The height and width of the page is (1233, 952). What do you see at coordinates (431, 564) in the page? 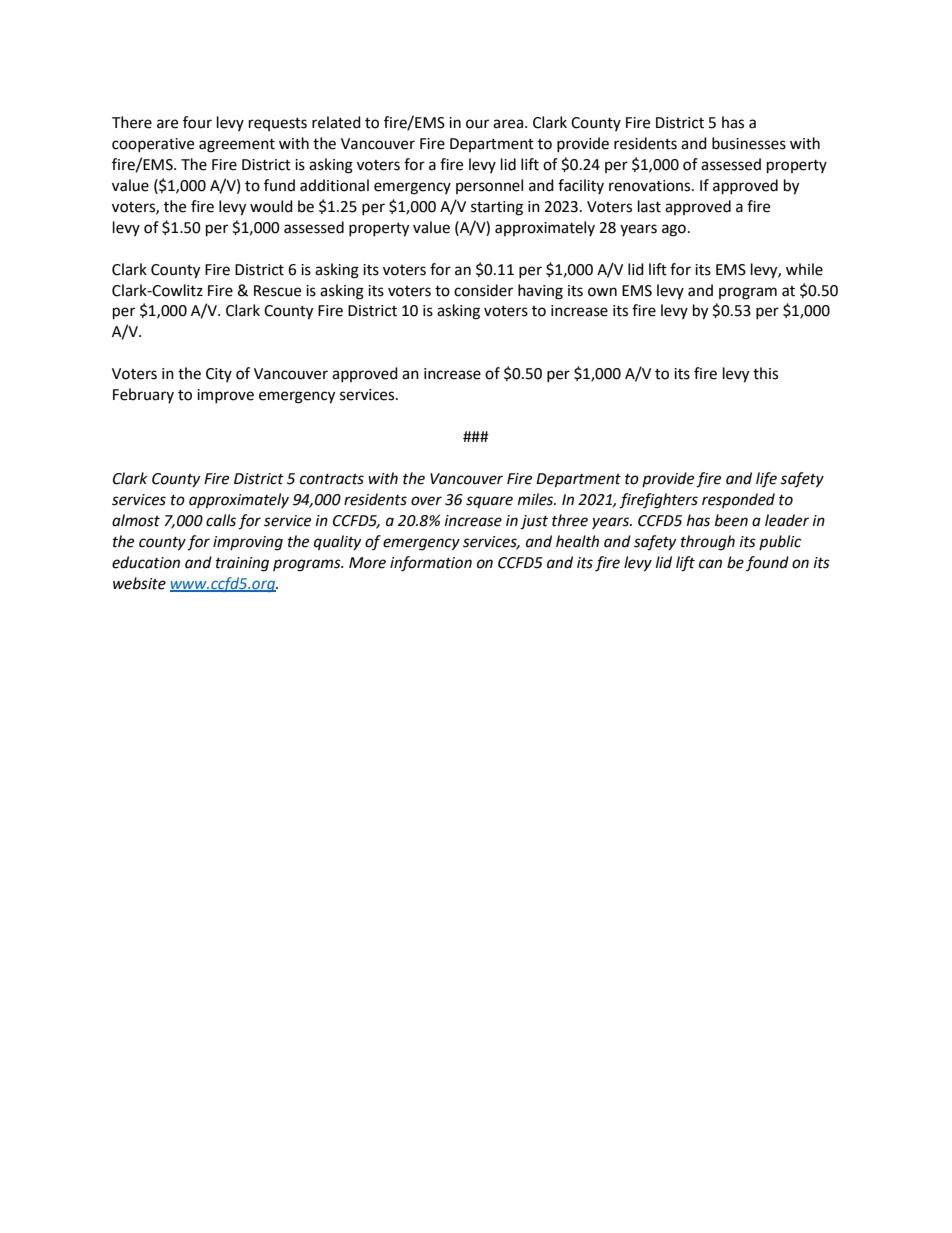
I see `information` at bounding box center [431, 564].
